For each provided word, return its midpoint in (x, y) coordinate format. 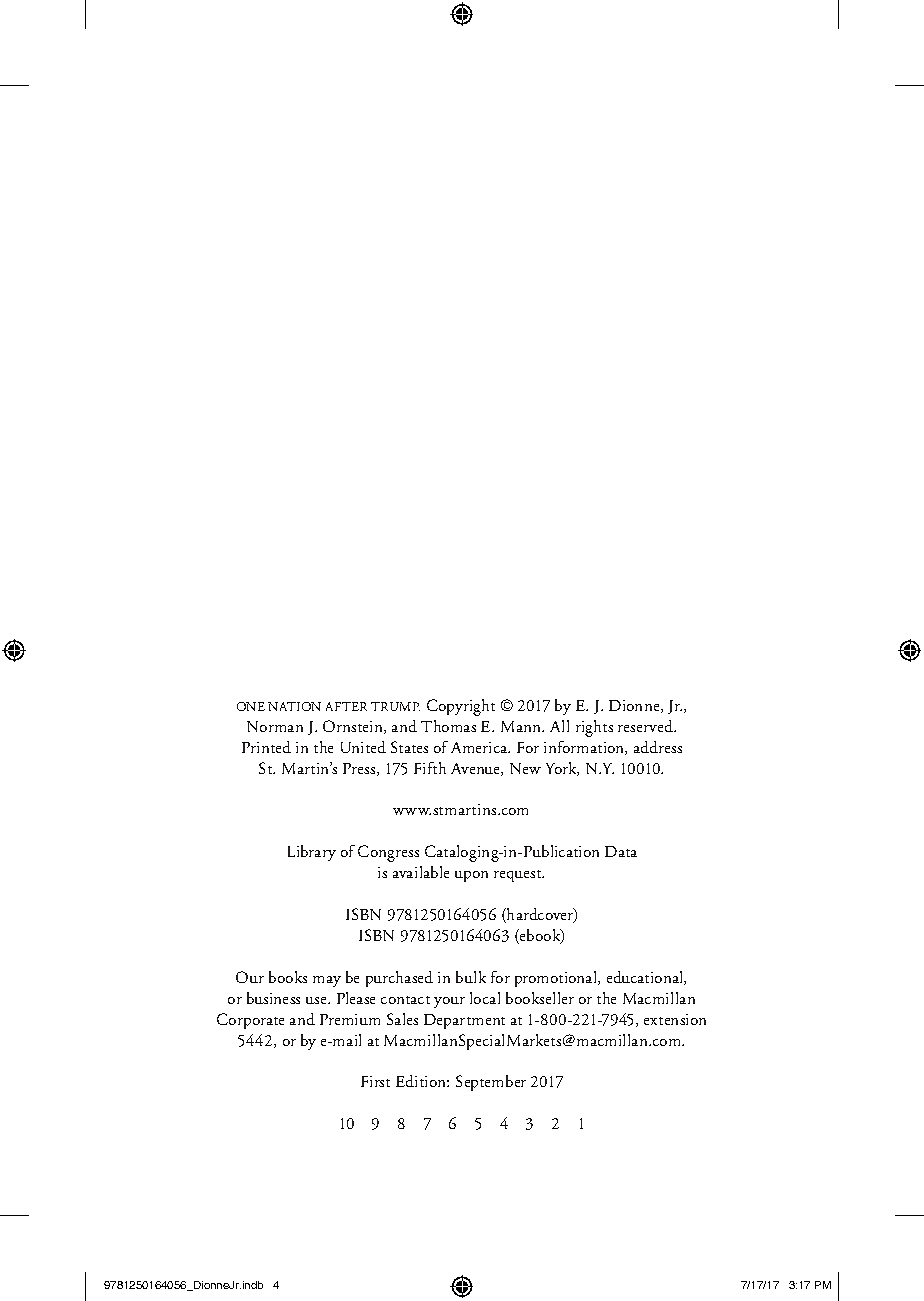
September (491, 1083)
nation (294, 706)
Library (312, 853)
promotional (557, 979)
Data (621, 851)
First (375, 1081)
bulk (471, 977)
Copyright (461, 707)
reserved (646, 726)
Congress (388, 853)
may (327, 981)
